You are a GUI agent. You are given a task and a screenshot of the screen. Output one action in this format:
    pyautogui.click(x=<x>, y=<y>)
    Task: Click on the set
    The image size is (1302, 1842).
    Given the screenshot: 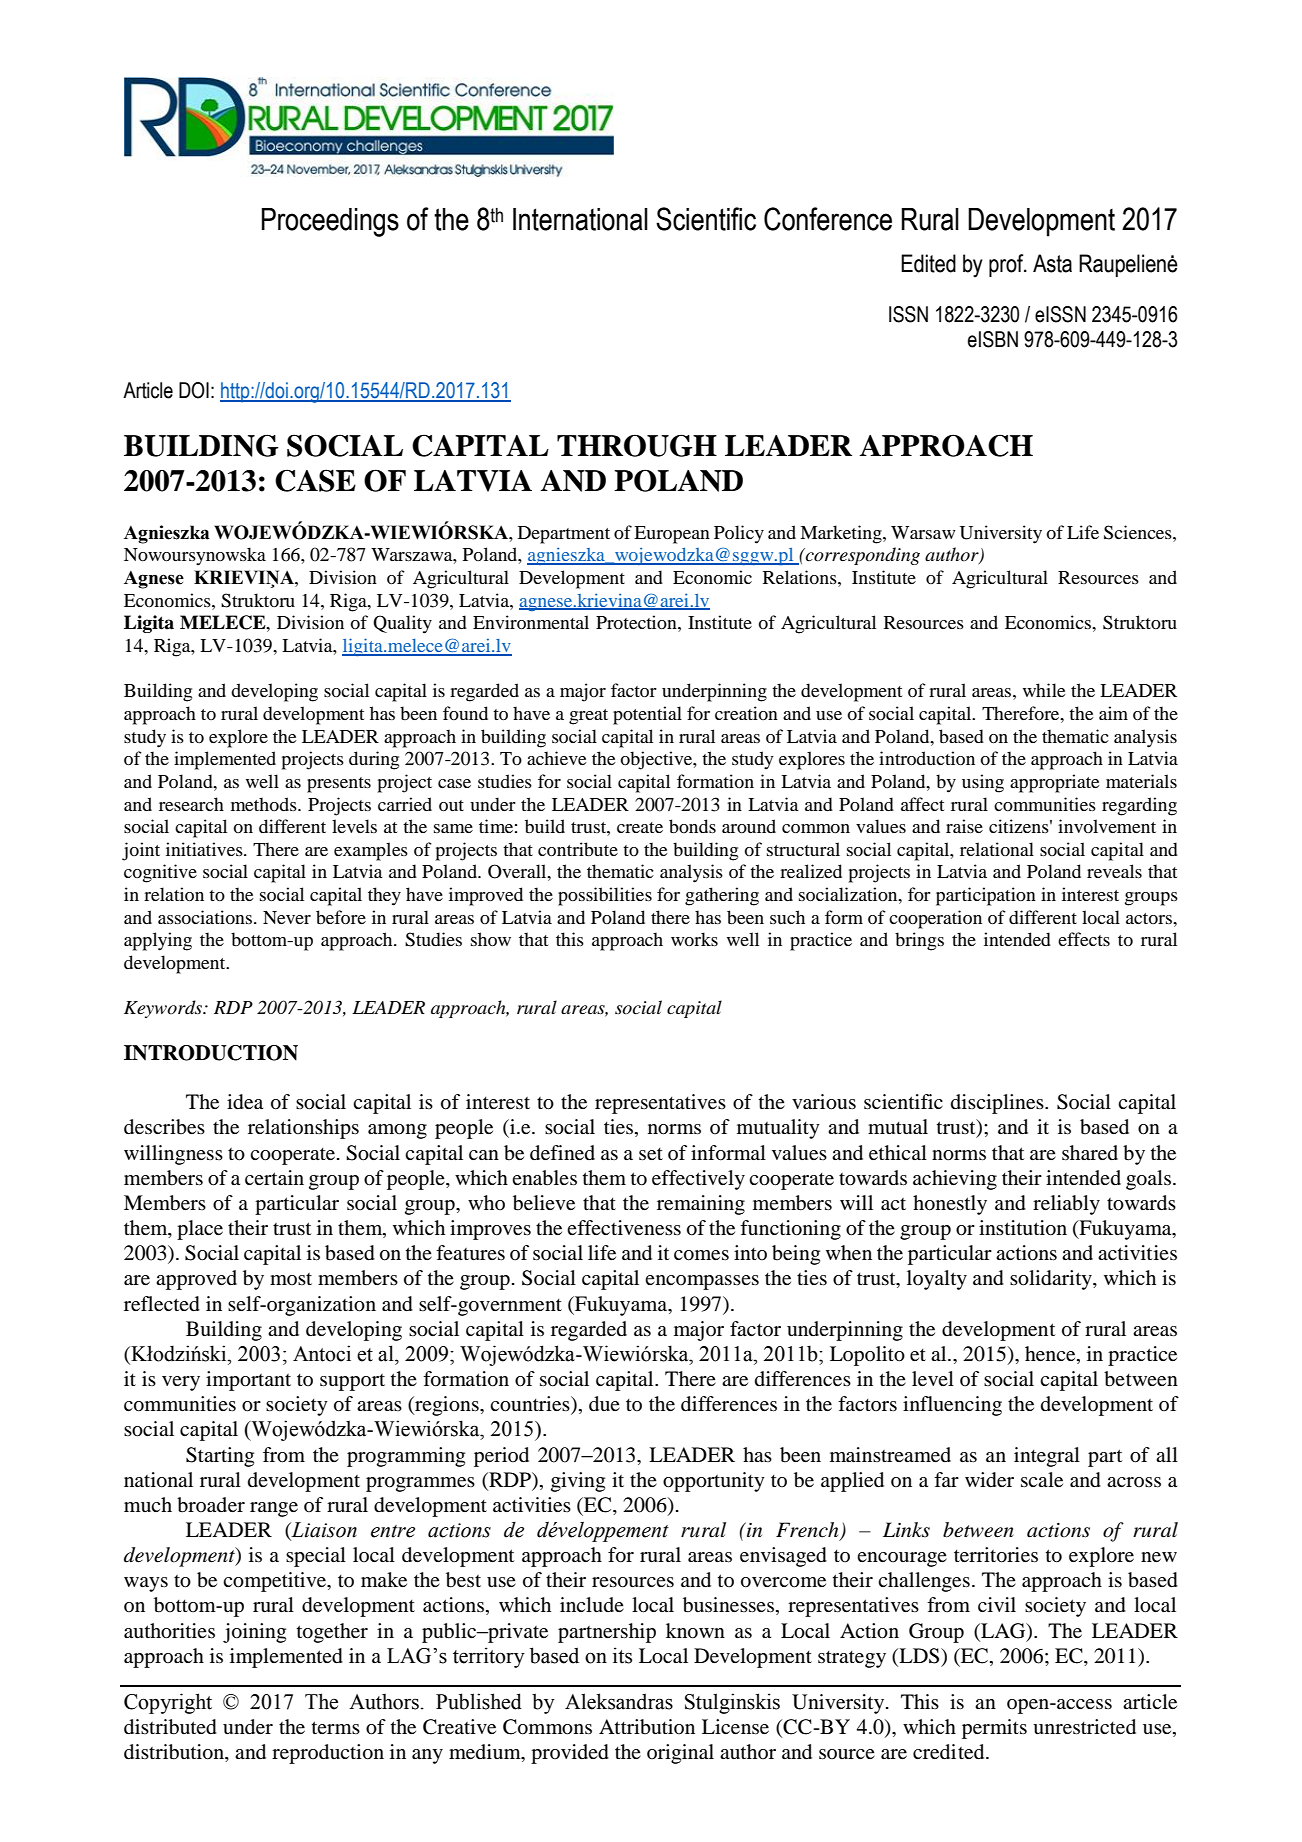 What is the action you would take?
    pyautogui.click(x=651, y=1154)
